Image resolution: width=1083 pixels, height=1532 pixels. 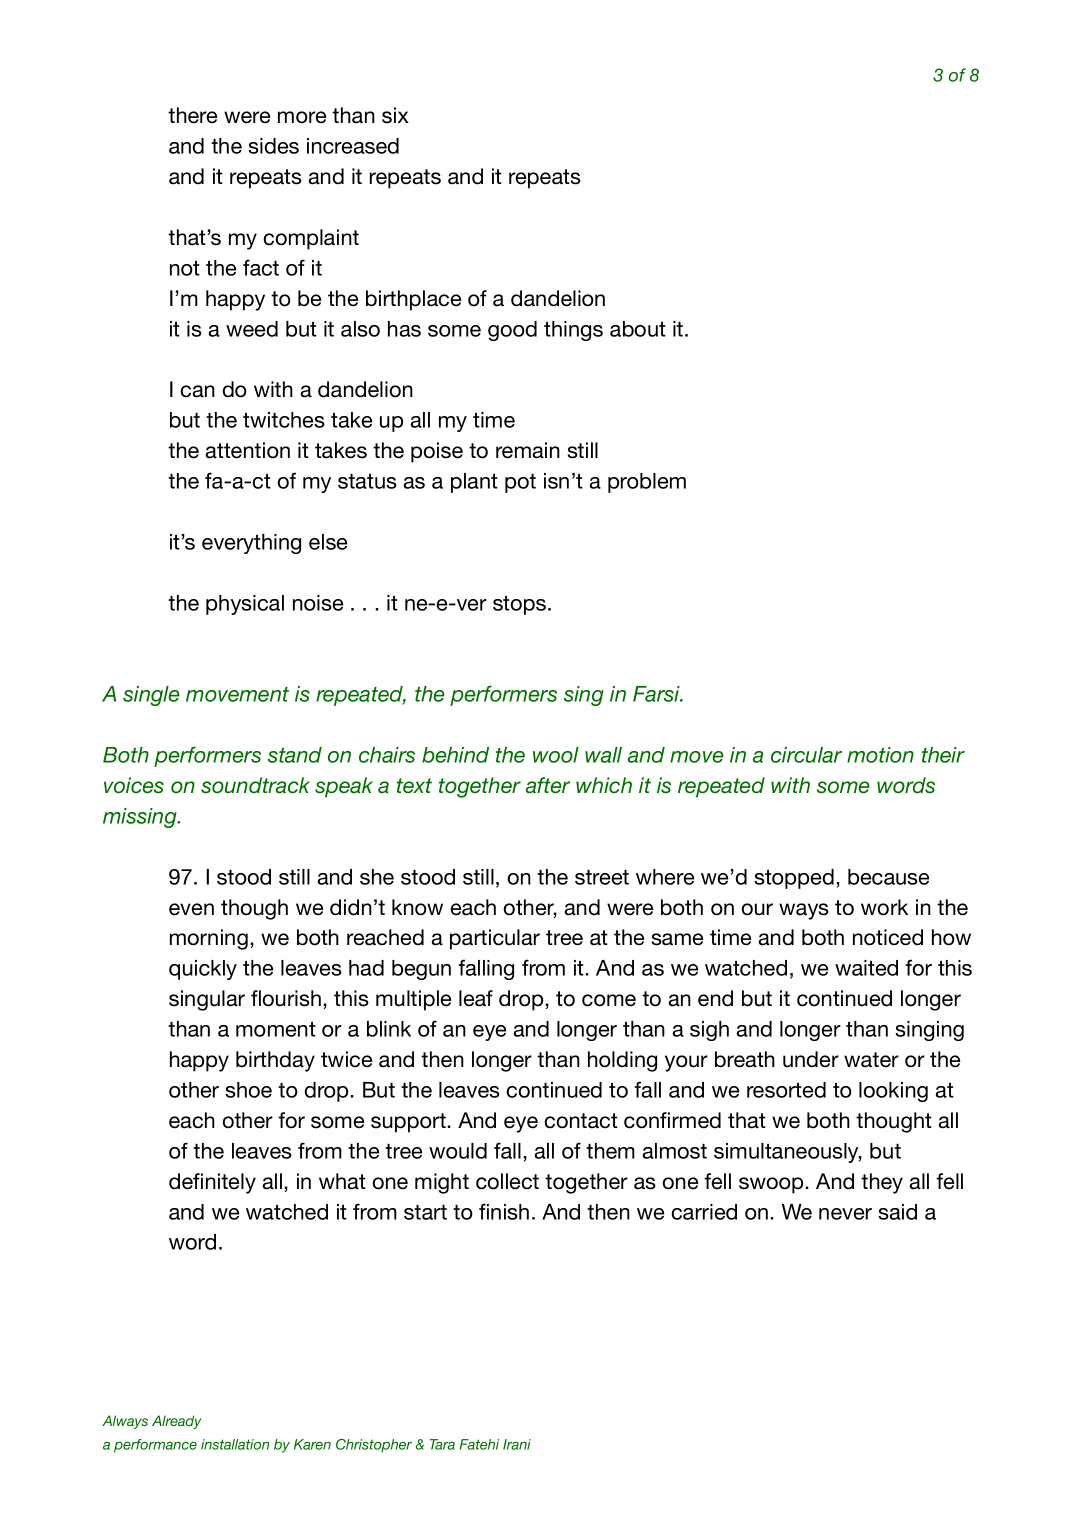 I want to click on sides, so click(x=273, y=146).
